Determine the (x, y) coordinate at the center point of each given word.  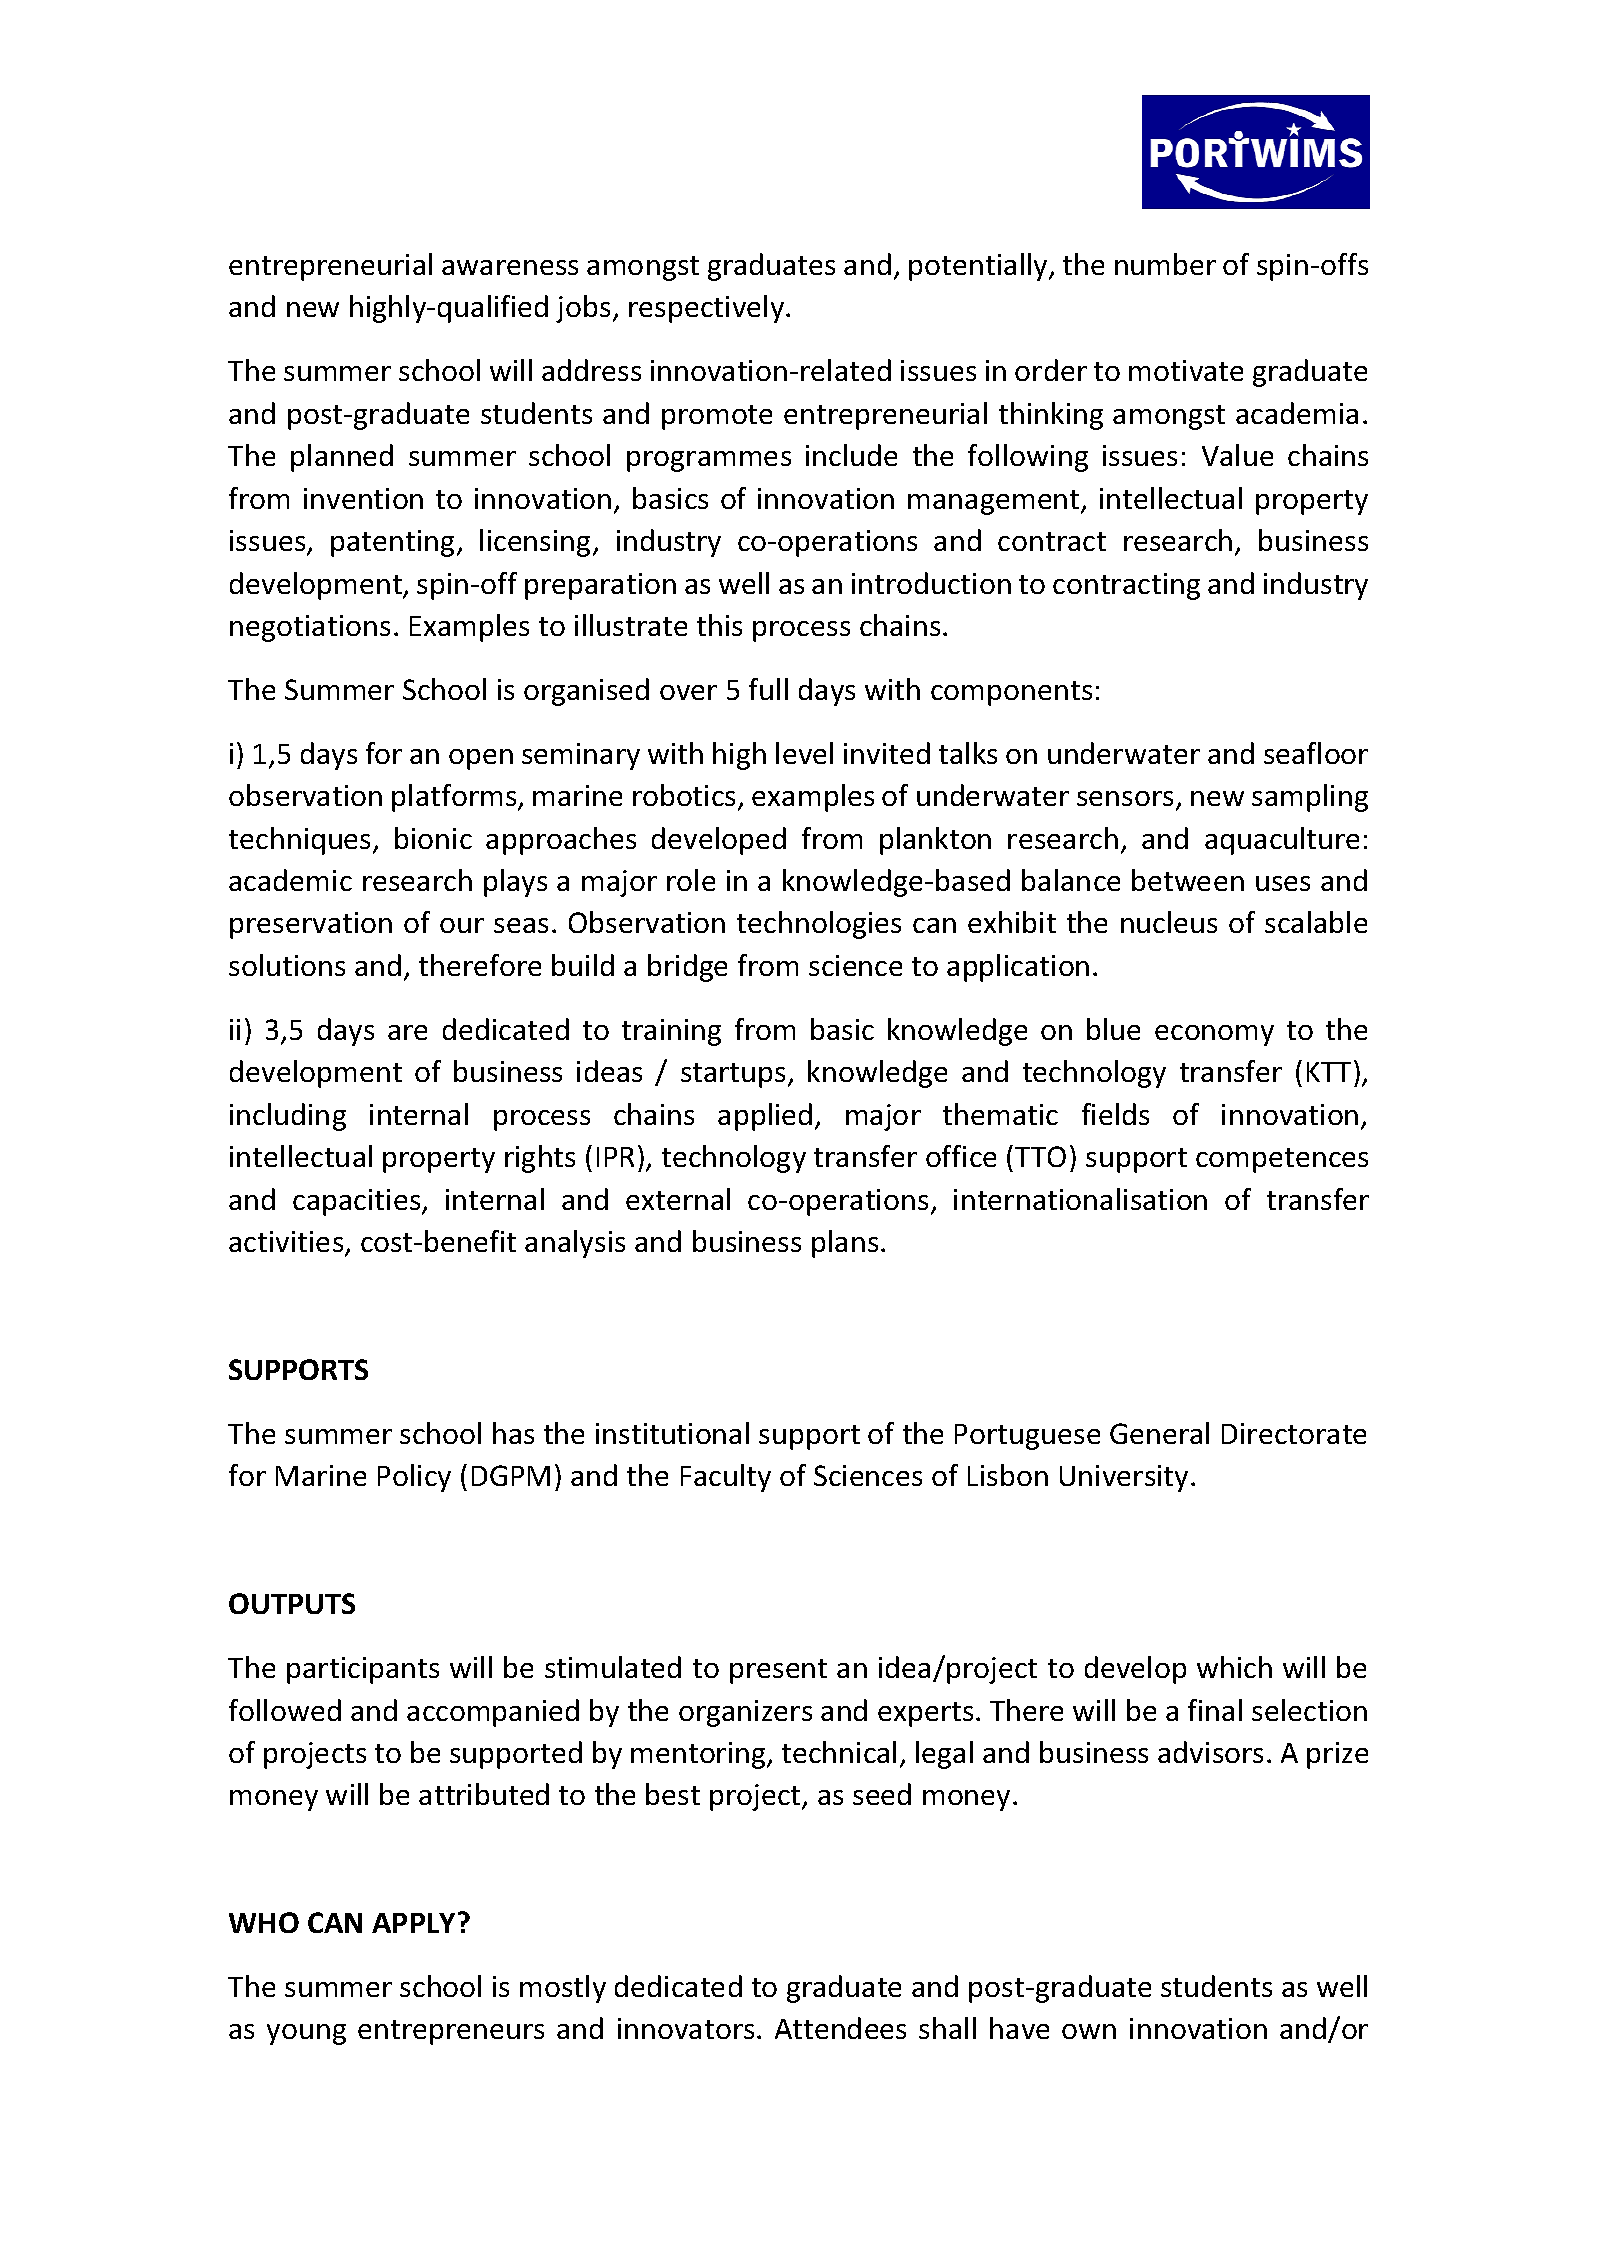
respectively (708, 309)
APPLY (415, 1922)
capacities (358, 1202)
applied (765, 1117)
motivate (1186, 370)
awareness (510, 267)
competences (1282, 1160)
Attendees (840, 2028)
